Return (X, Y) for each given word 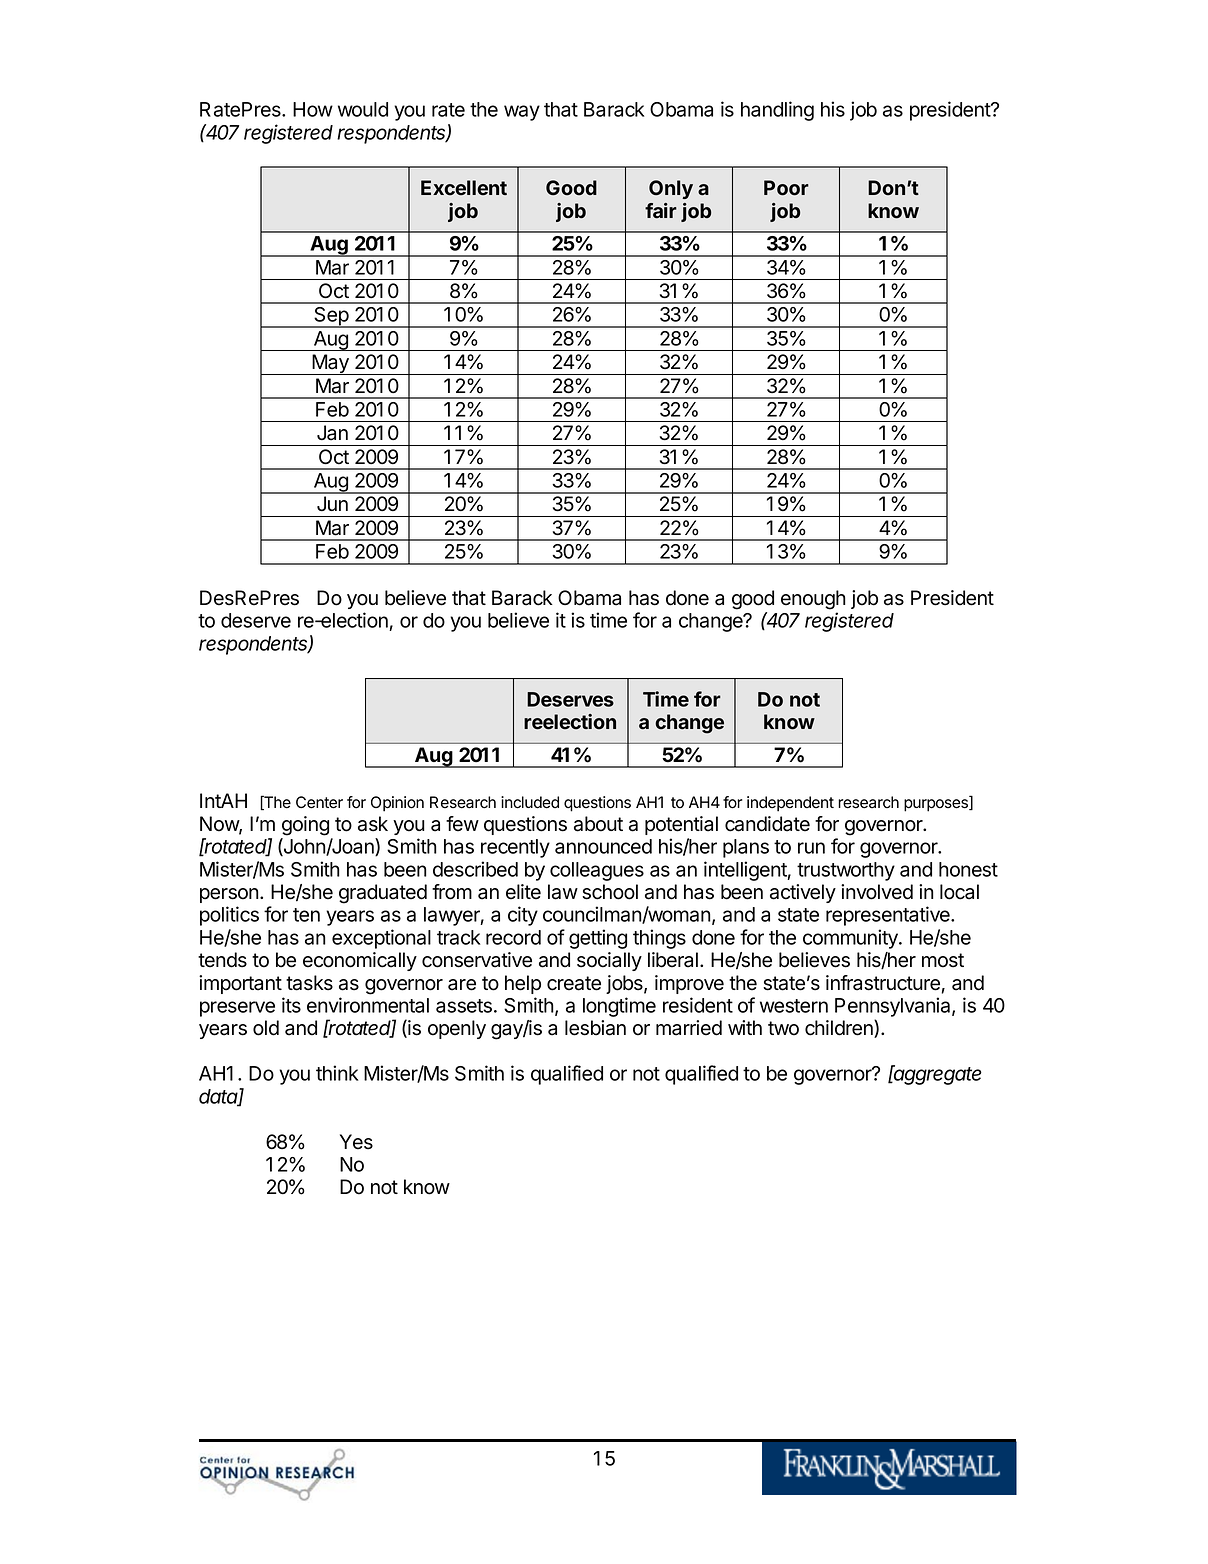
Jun (332, 503)
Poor (786, 188)
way (522, 113)
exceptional (381, 939)
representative (889, 916)
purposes (937, 805)
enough (813, 600)
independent (790, 804)
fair (661, 211)
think (337, 1073)
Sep (331, 317)
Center (319, 802)
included (530, 802)
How (313, 109)
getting (598, 939)
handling (777, 111)
